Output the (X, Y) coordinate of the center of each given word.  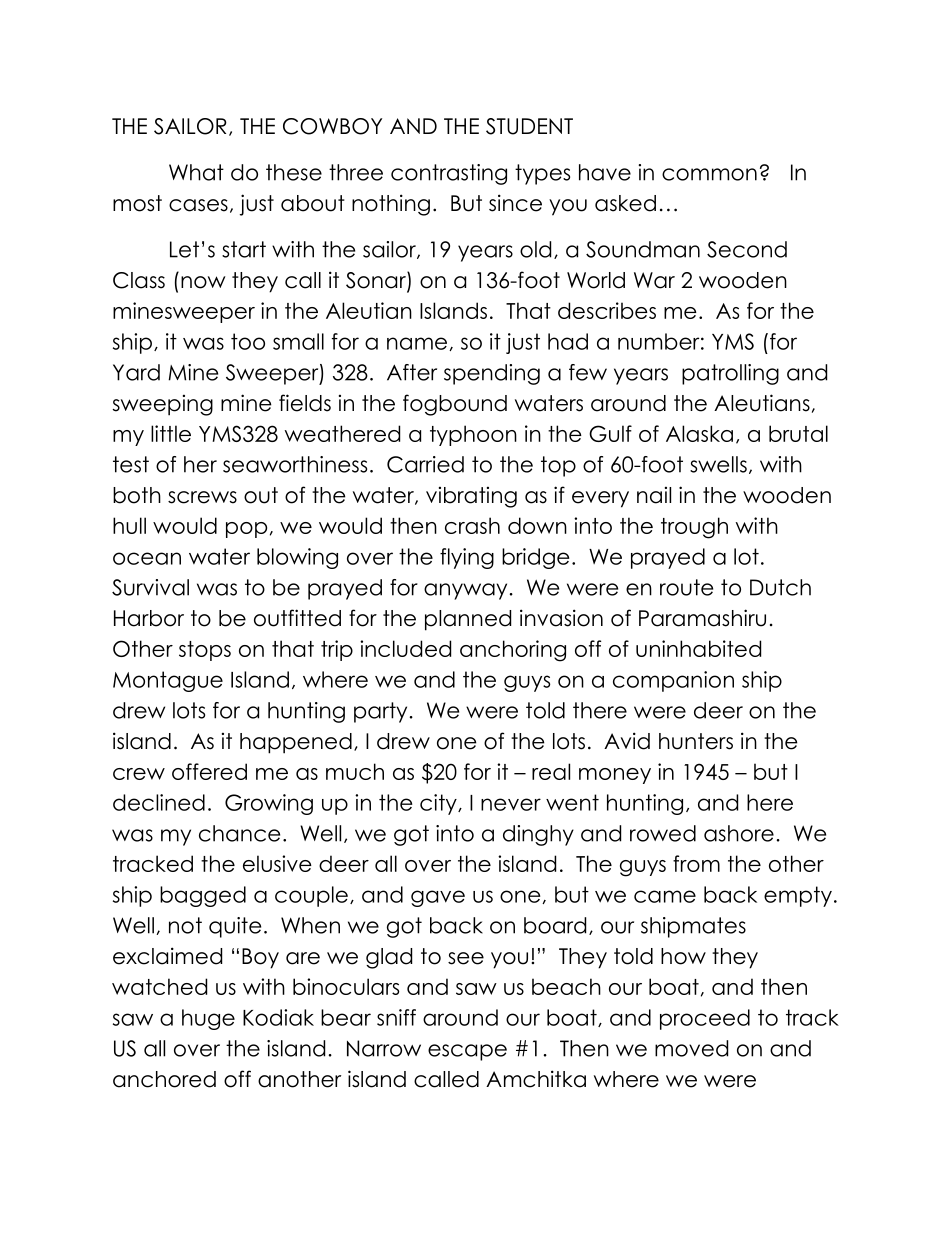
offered (209, 771)
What (196, 172)
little (171, 433)
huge (208, 1019)
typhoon (473, 435)
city (439, 804)
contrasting (449, 174)
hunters (696, 741)
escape (467, 1052)
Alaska (699, 433)
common (709, 174)
